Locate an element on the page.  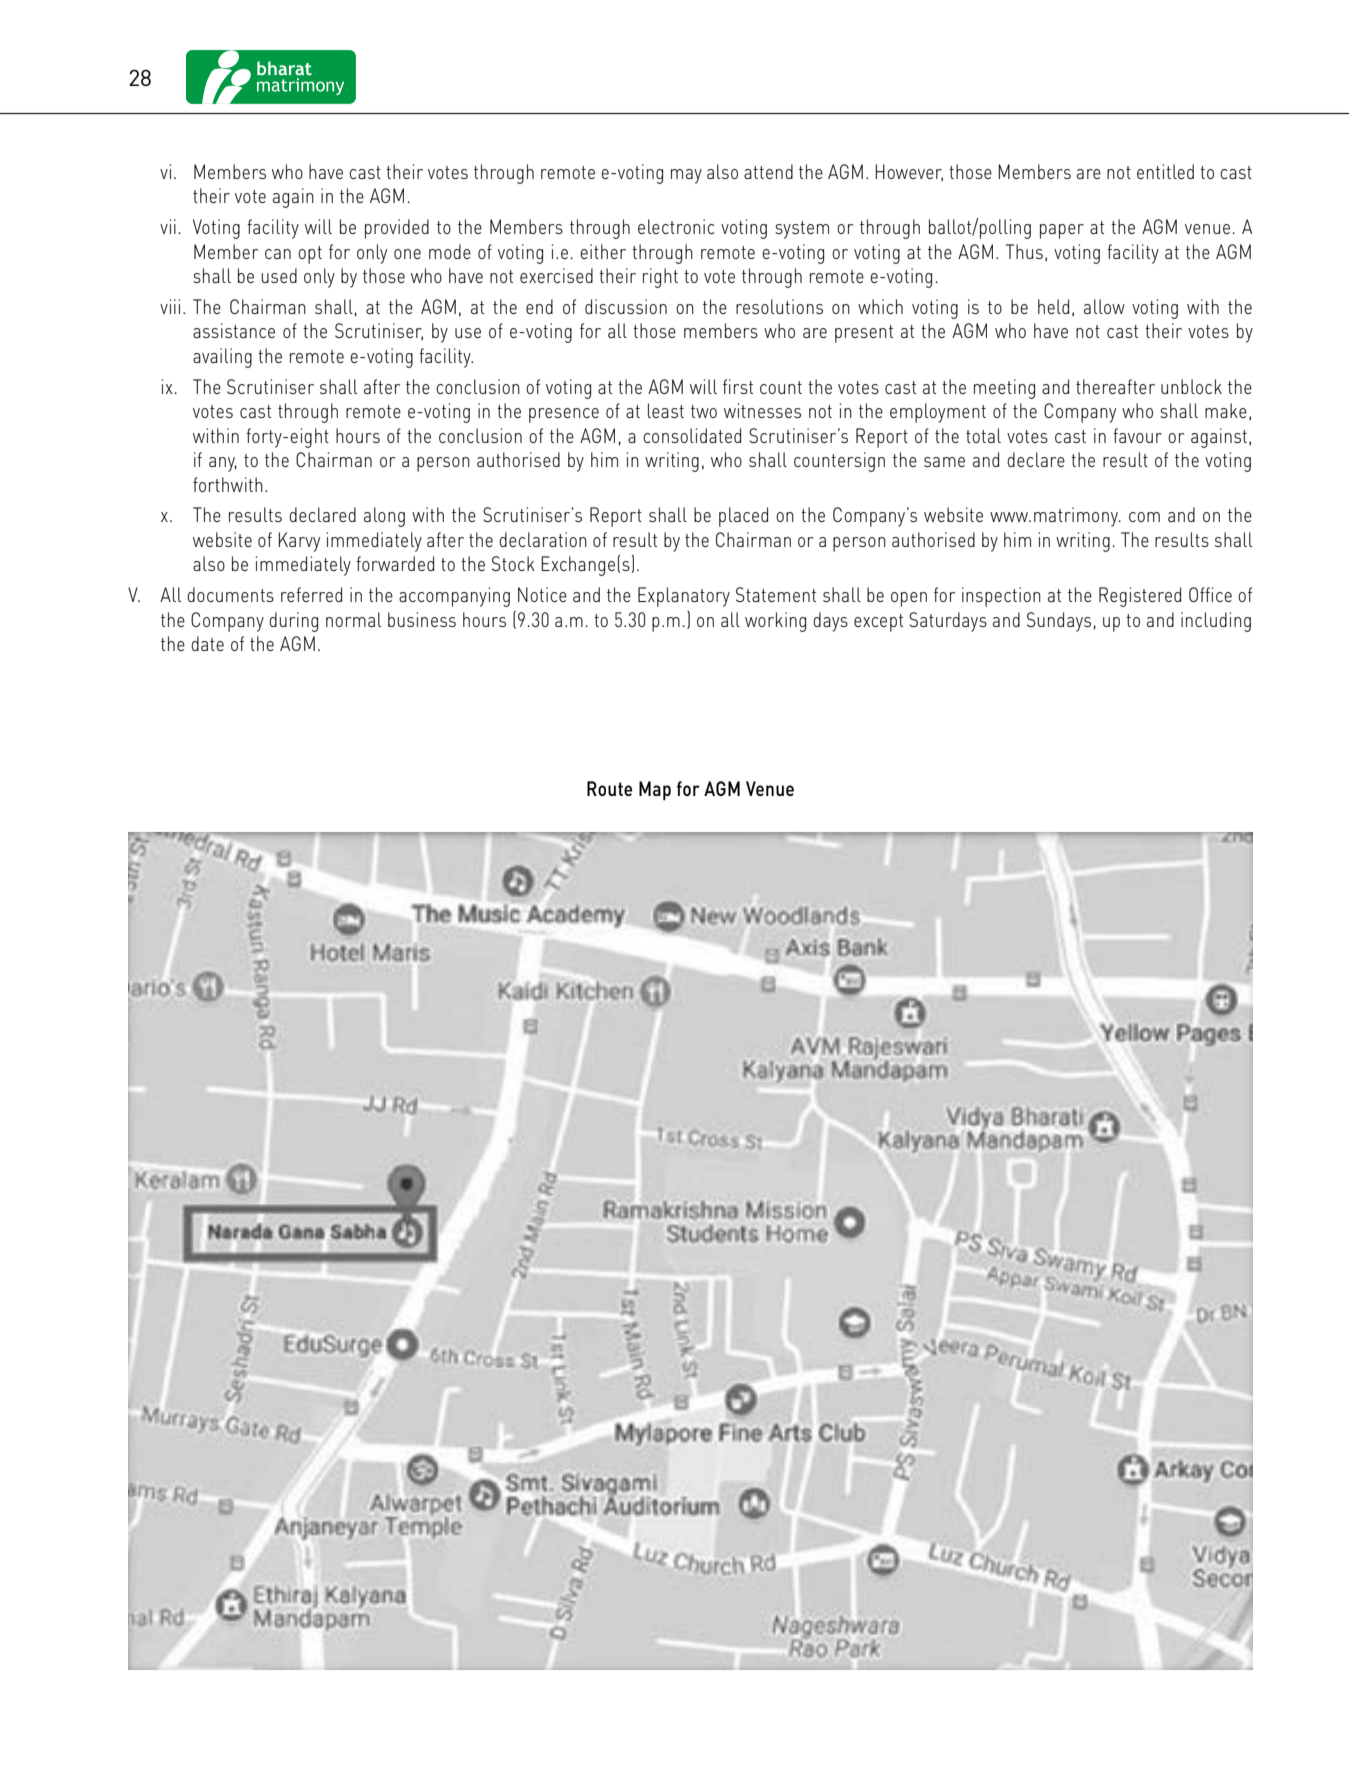
entitled is located at coordinates (1165, 171).
